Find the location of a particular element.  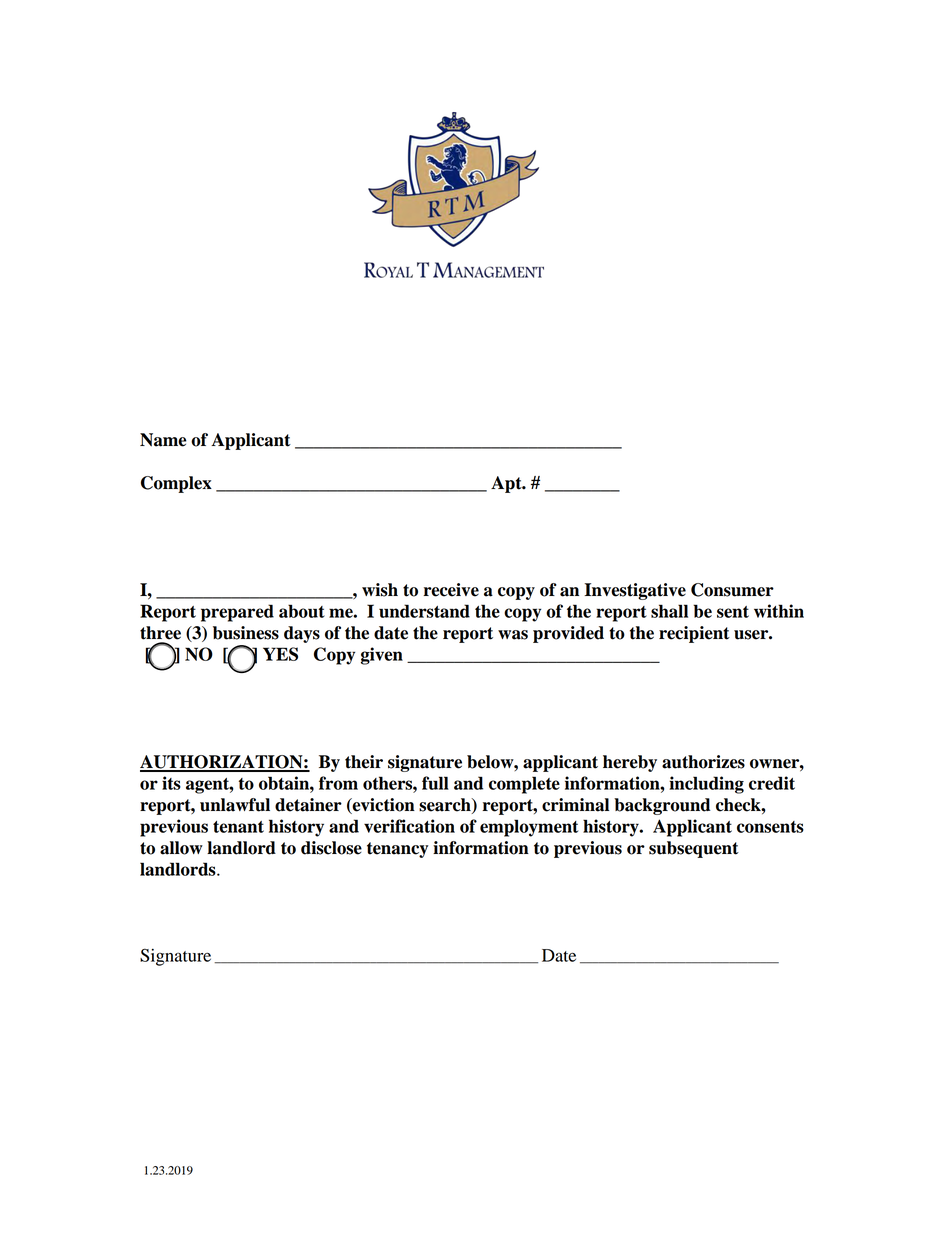

subsequent is located at coordinates (694, 849).
